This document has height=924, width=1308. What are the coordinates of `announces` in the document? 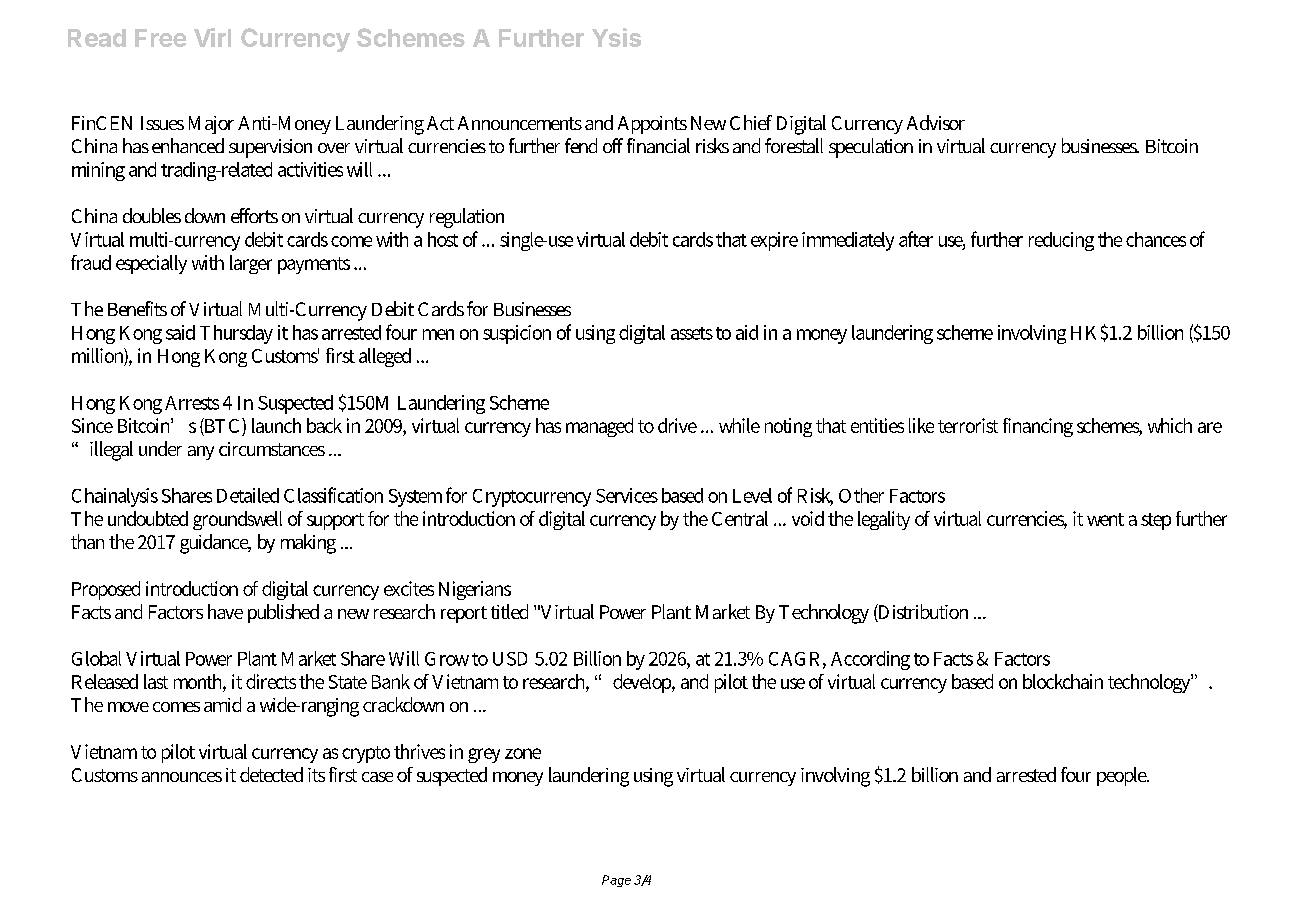 It's located at (182, 777).
